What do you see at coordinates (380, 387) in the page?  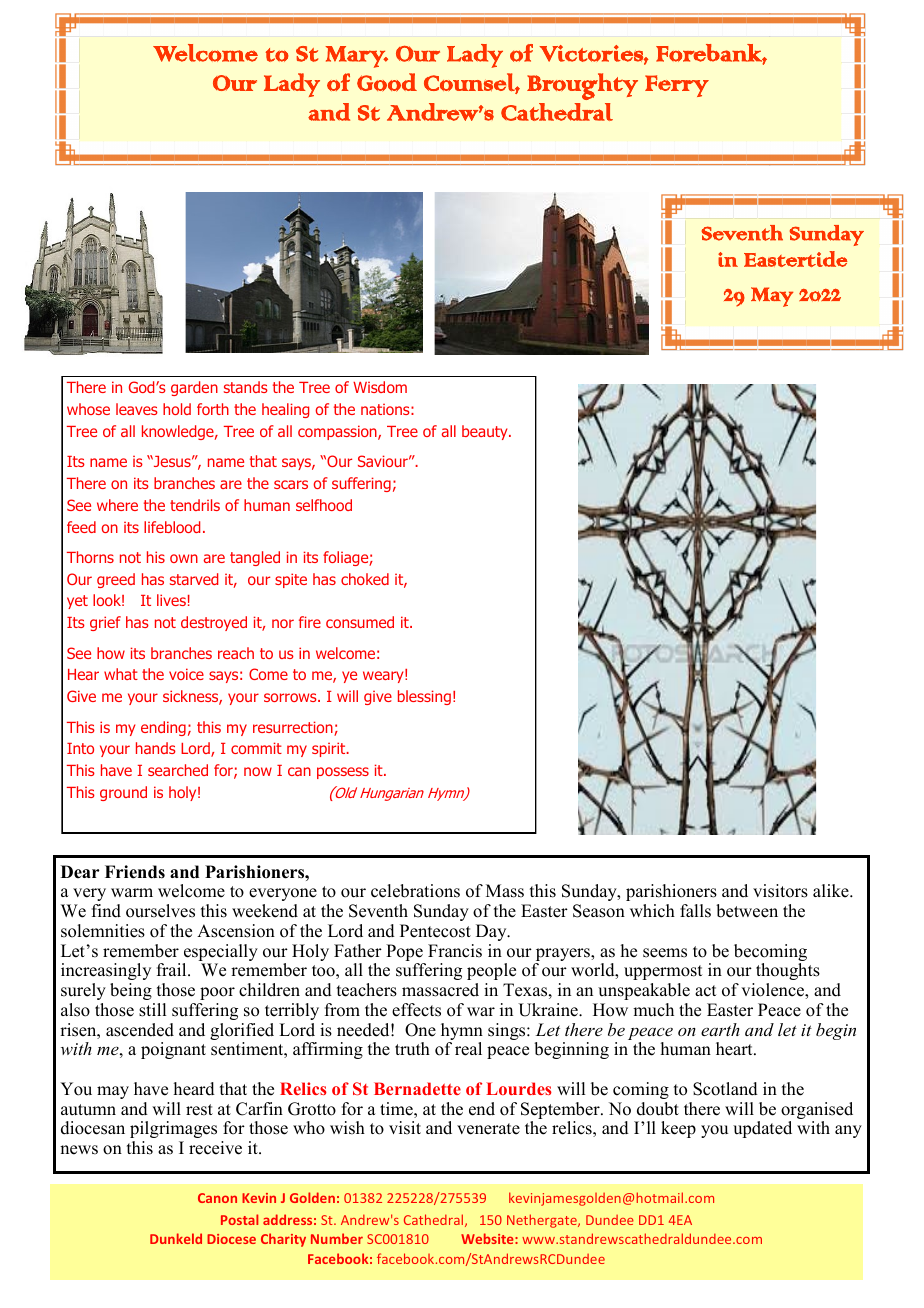 I see `Wisdom` at bounding box center [380, 387].
